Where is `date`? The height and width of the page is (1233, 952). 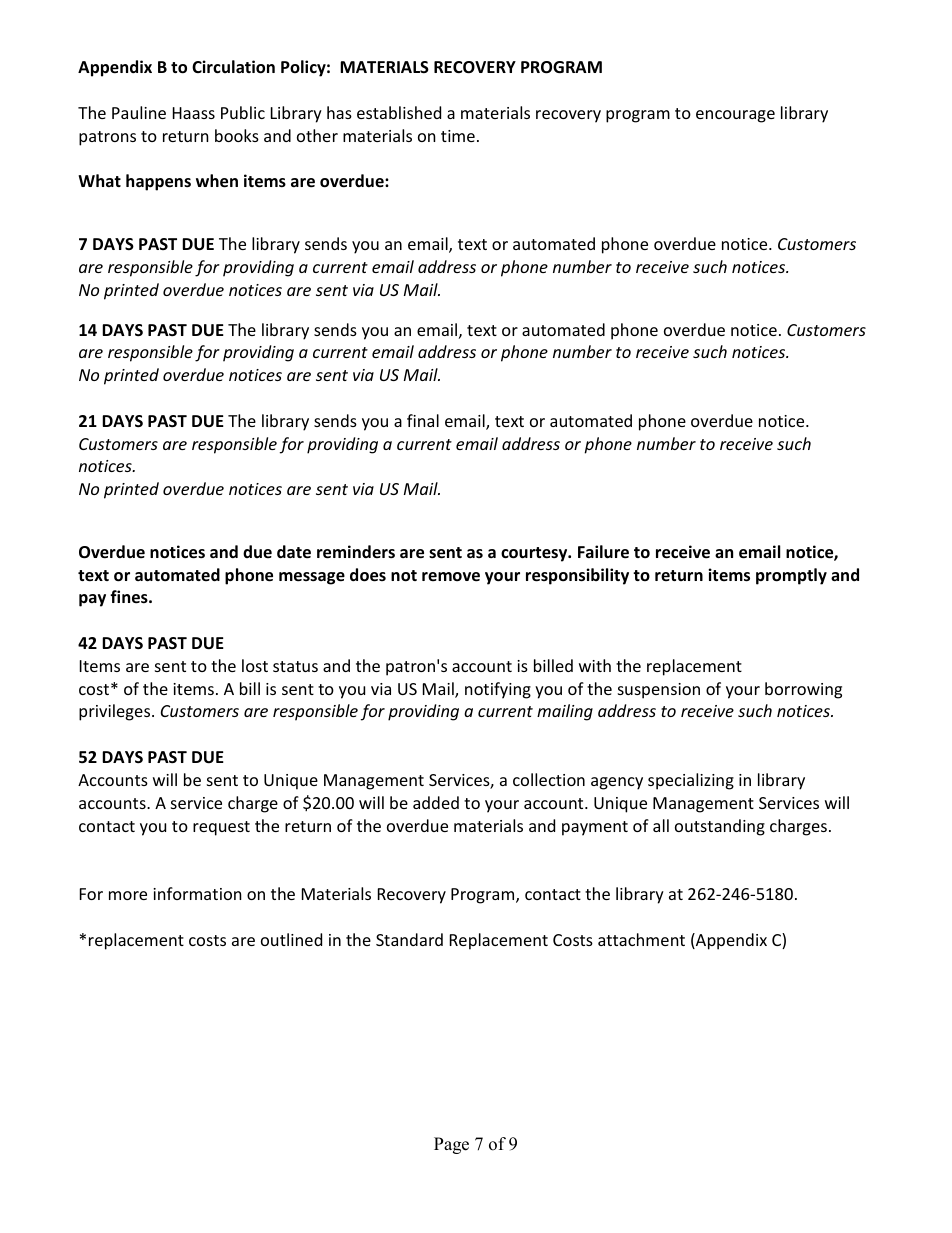
date is located at coordinates (294, 552).
